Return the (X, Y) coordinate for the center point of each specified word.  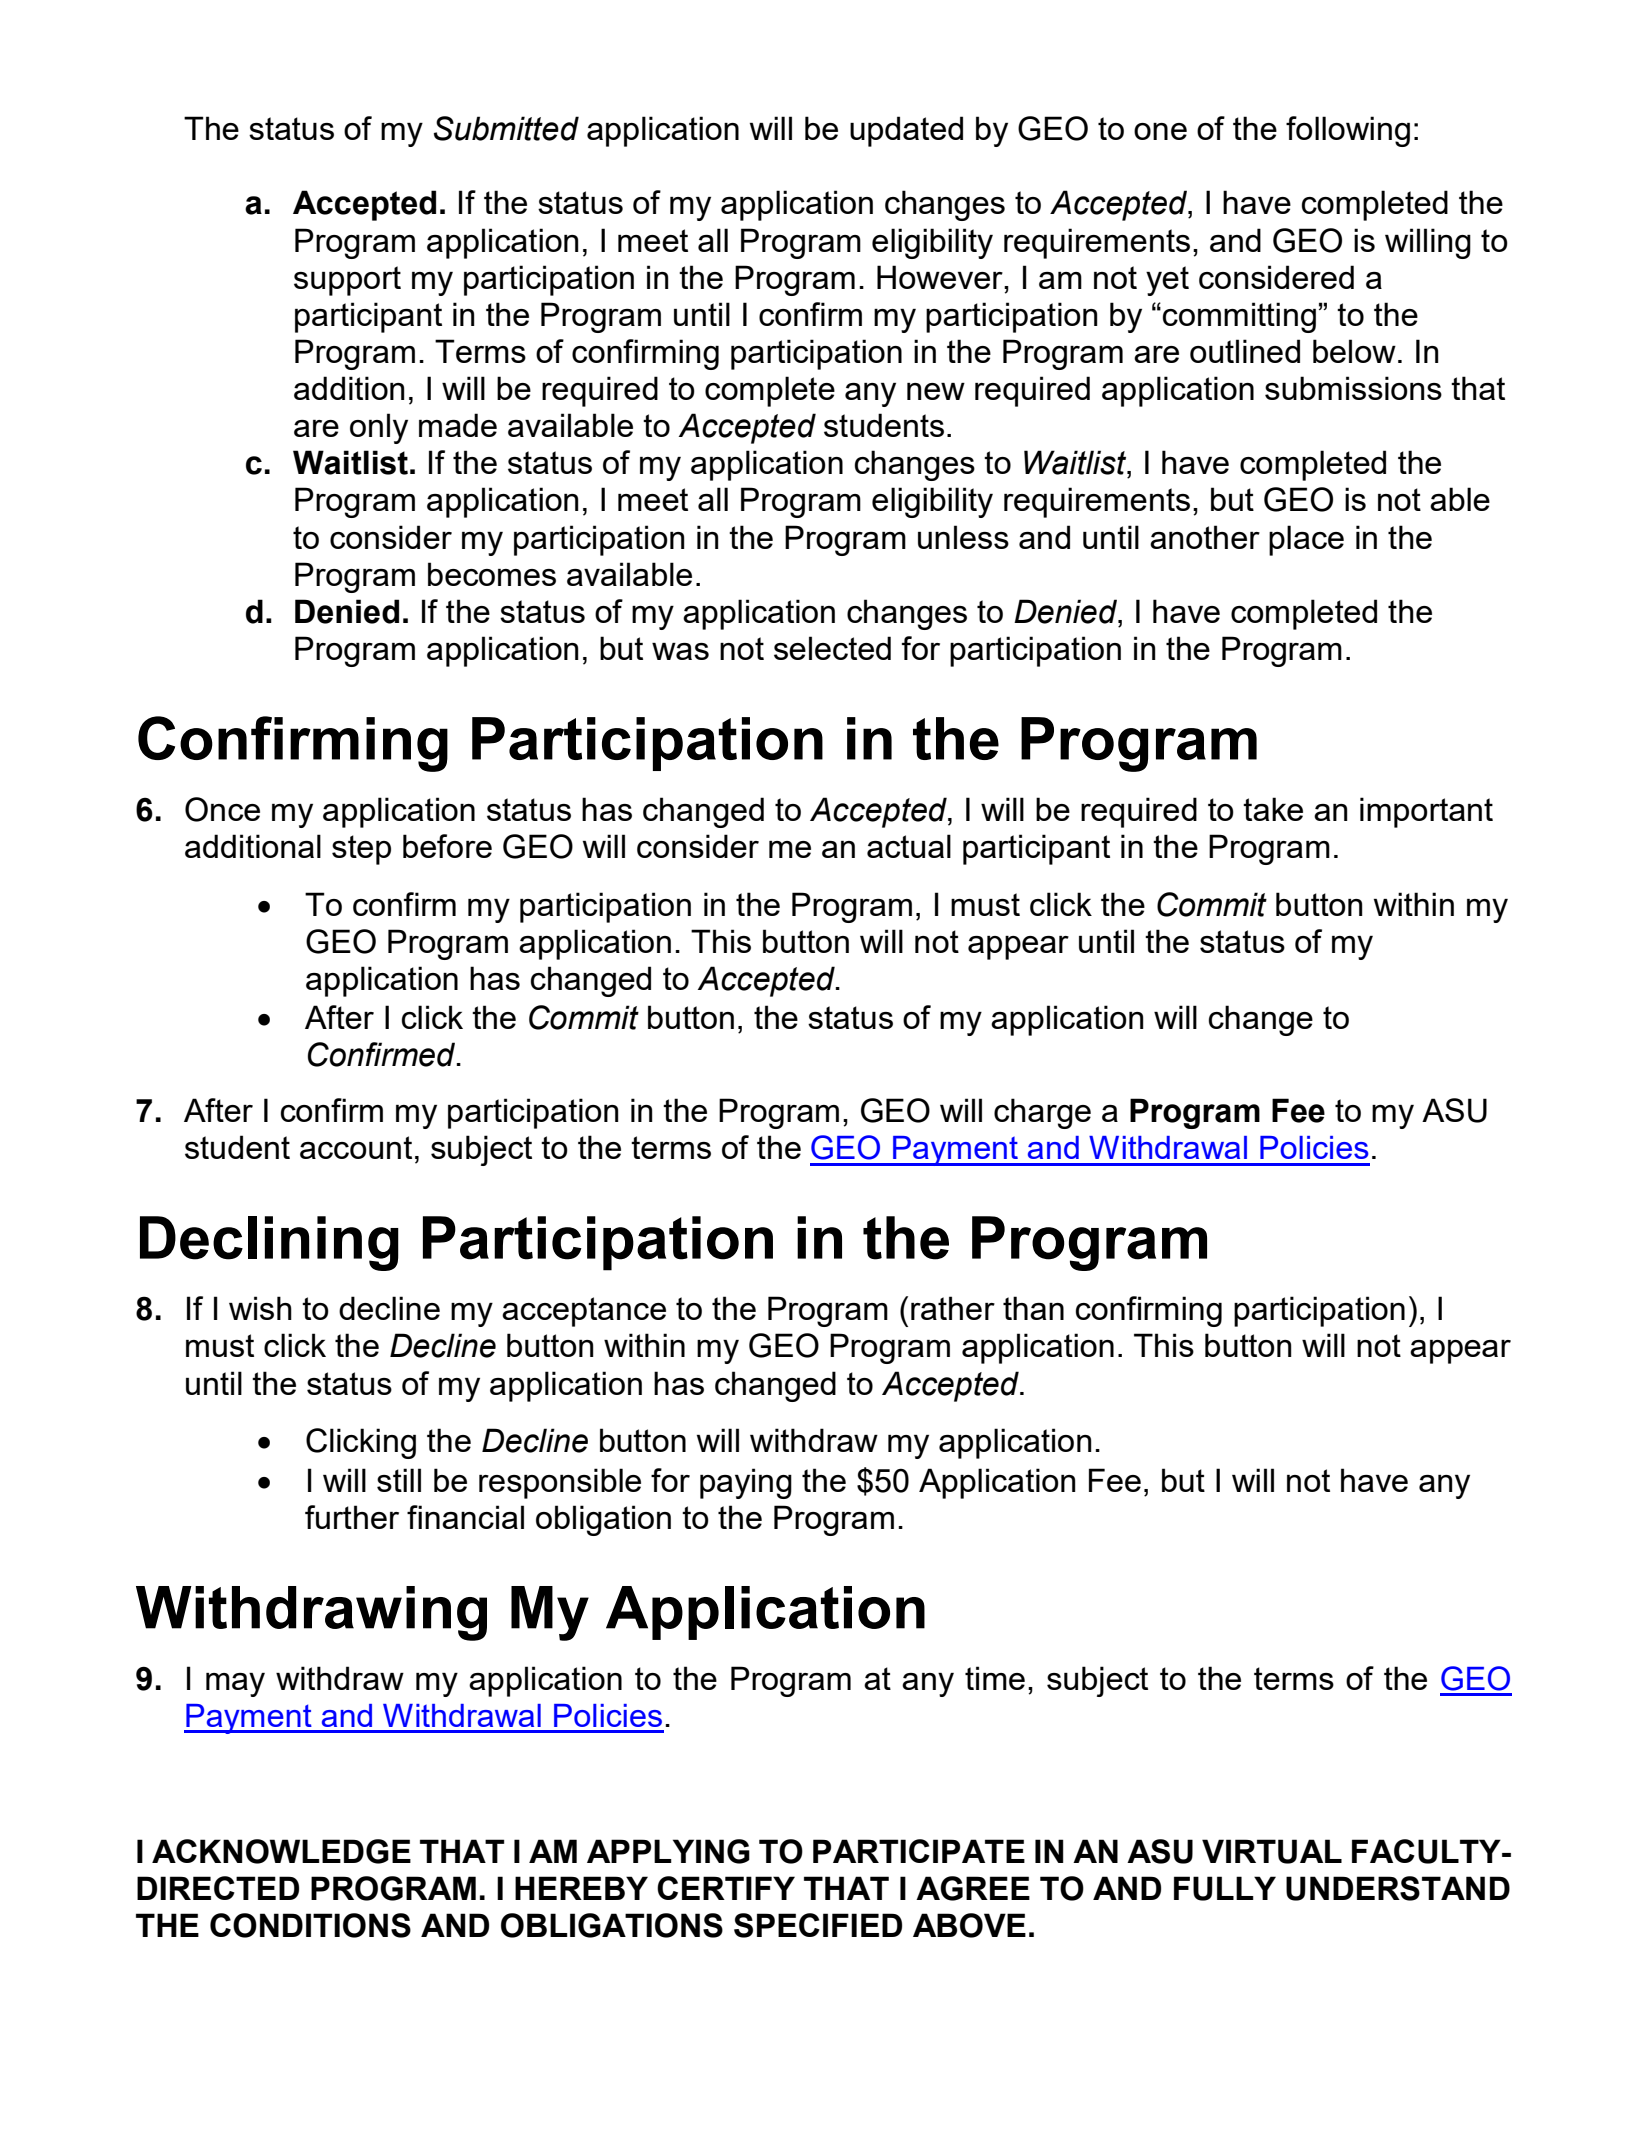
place (1306, 540)
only (379, 428)
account (356, 1147)
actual (909, 846)
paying (746, 1483)
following (1348, 131)
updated (906, 131)
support (347, 281)
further (352, 1517)
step (361, 850)
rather (953, 1308)
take (1273, 809)
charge (1042, 1113)
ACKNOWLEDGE (281, 1851)
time (995, 1678)
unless (963, 537)
